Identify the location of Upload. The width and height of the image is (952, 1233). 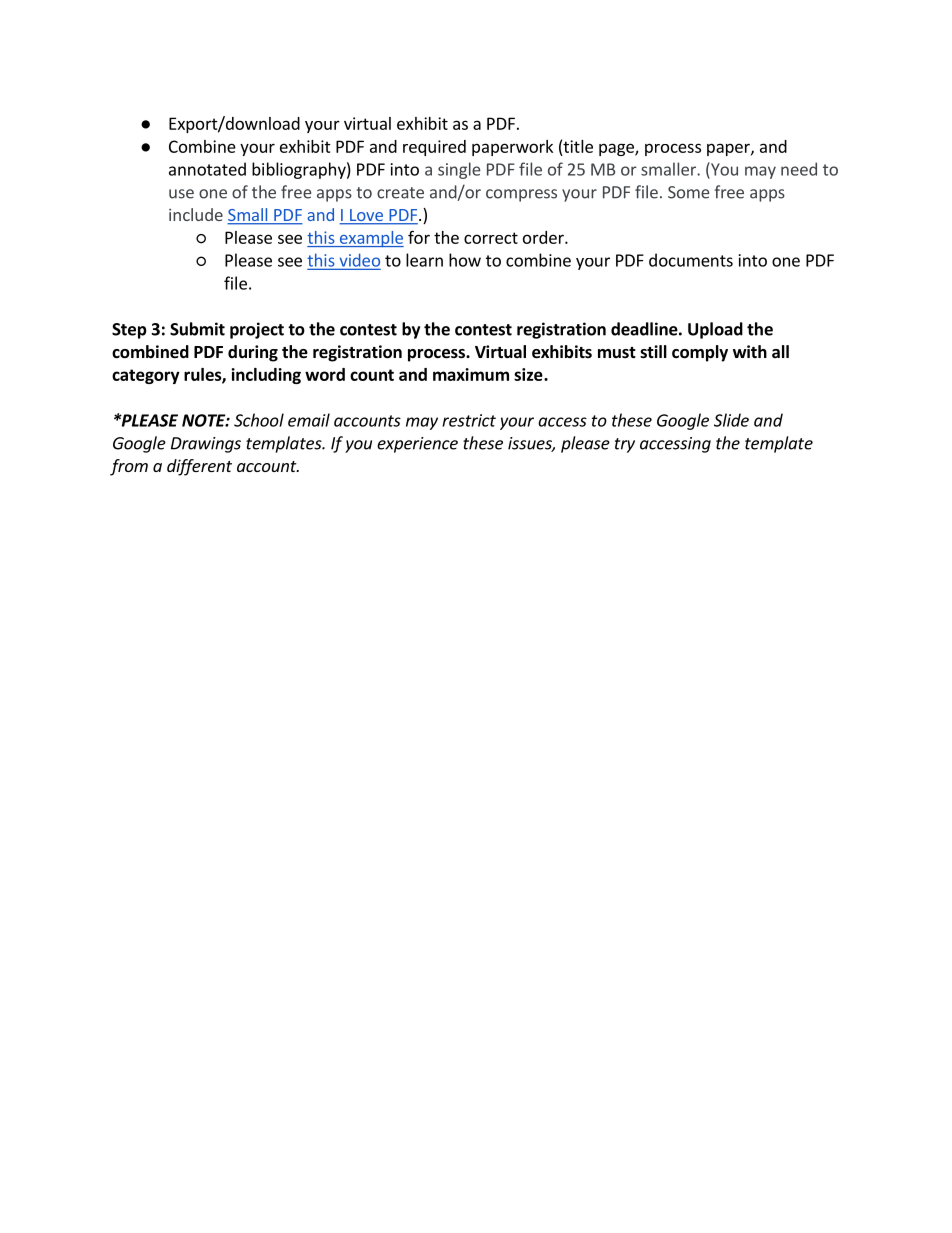
(715, 330).
